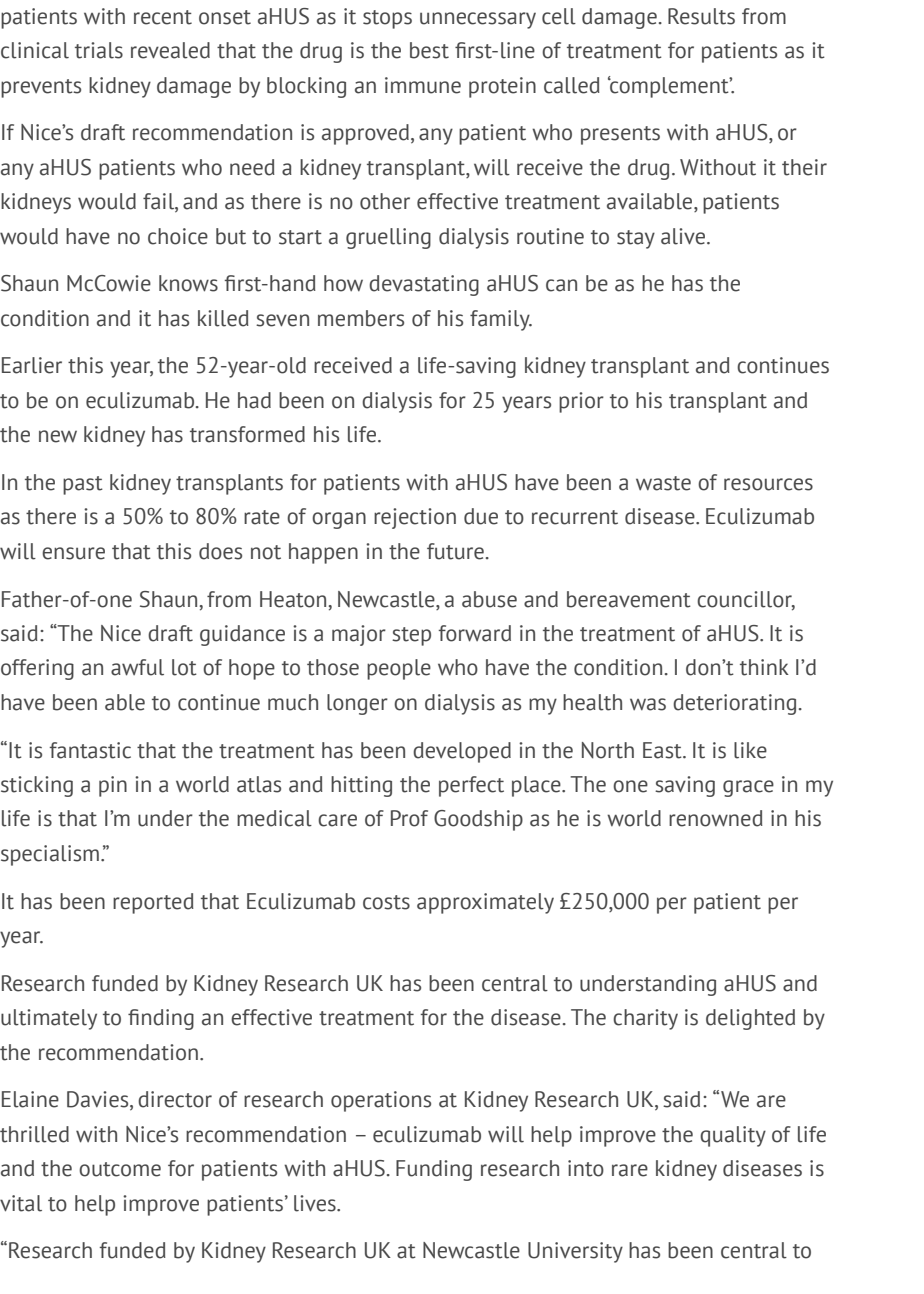  Describe the element at coordinates (153, 903) in the screenshot. I see `reported` at that location.
